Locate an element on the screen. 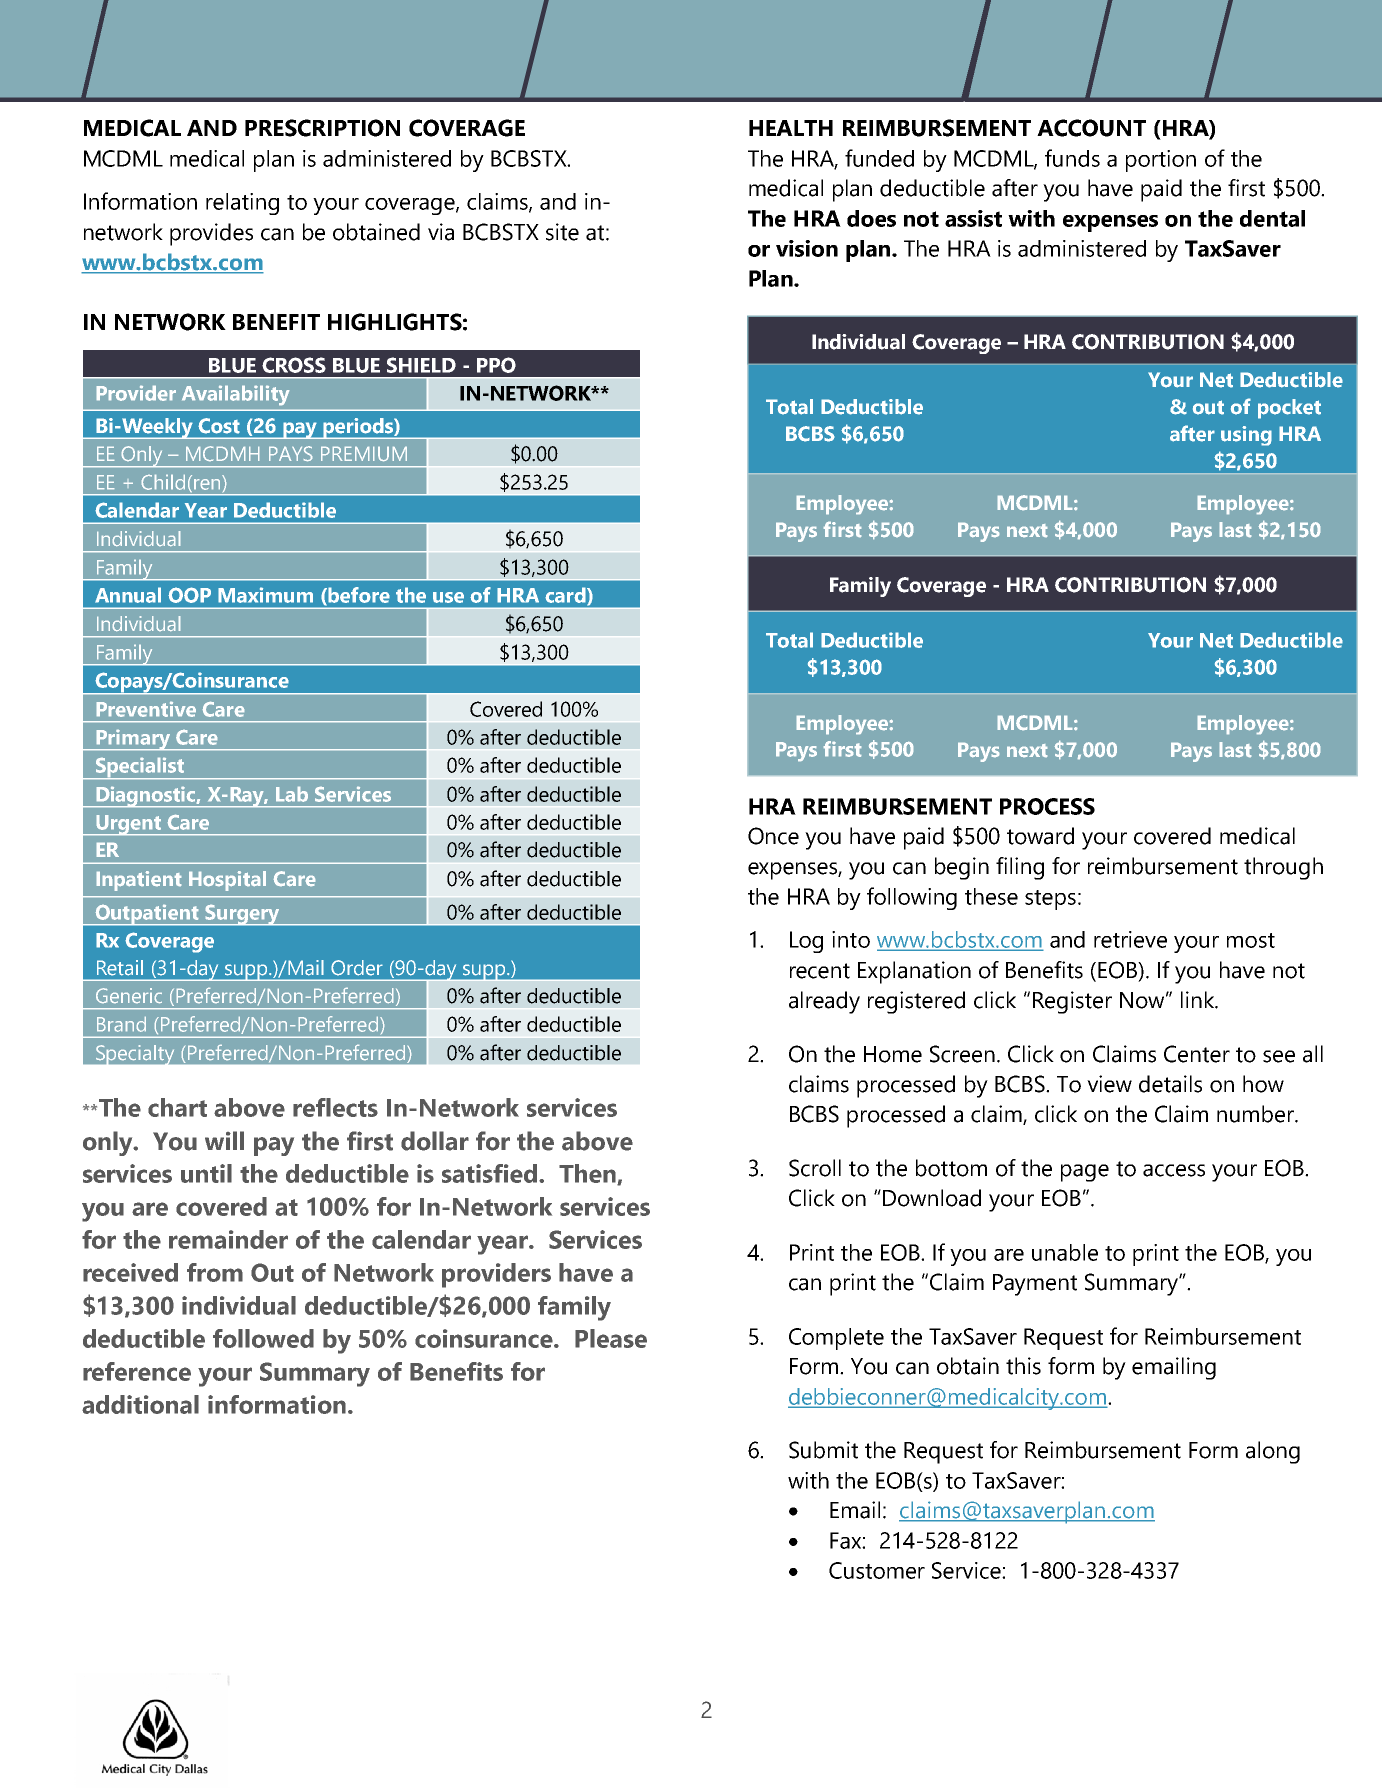  Cost is located at coordinates (219, 426).
